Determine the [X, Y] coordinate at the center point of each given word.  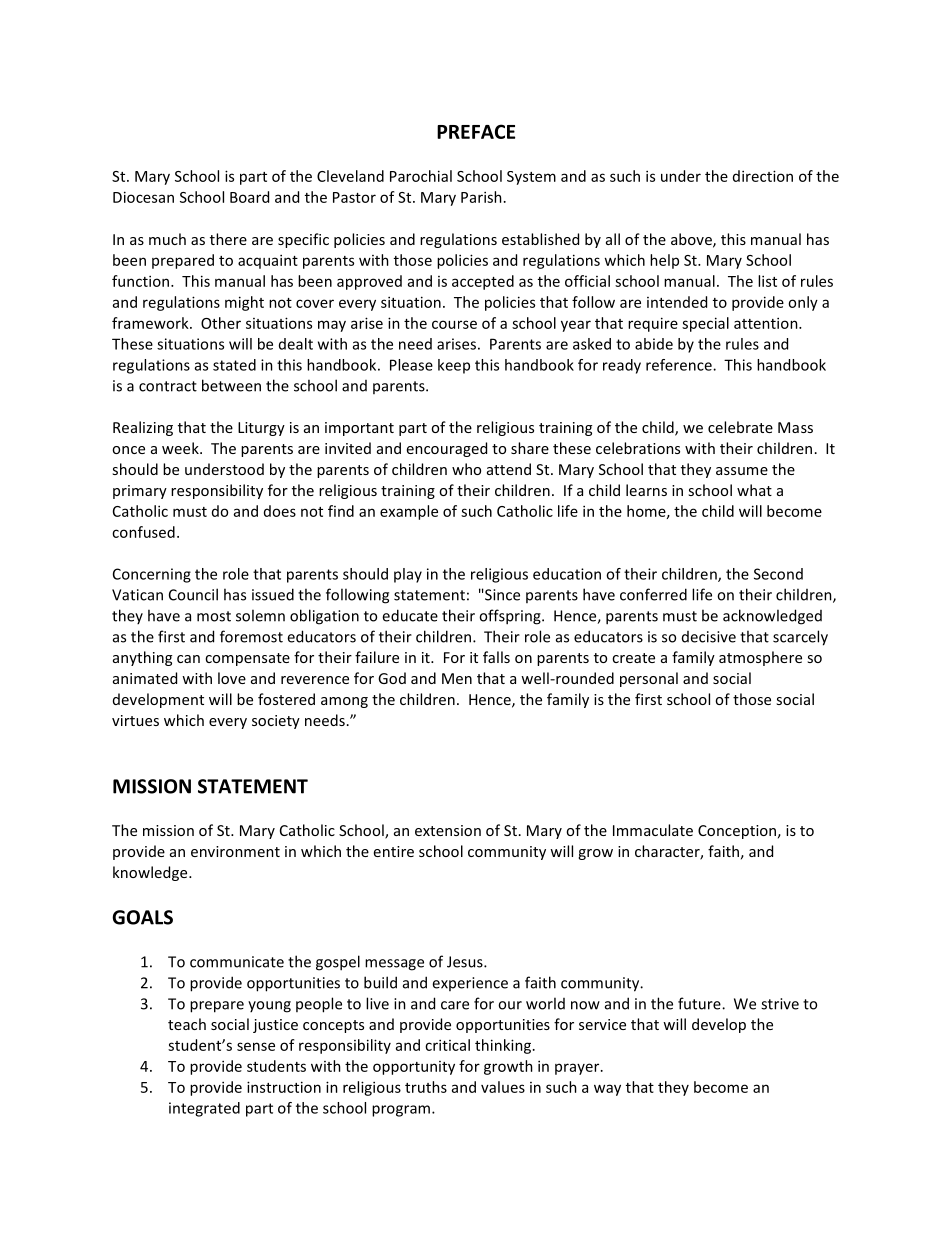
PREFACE [476, 131]
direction [763, 176]
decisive [709, 637]
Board [249, 197]
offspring [511, 617]
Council [193, 594]
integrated [204, 1109]
